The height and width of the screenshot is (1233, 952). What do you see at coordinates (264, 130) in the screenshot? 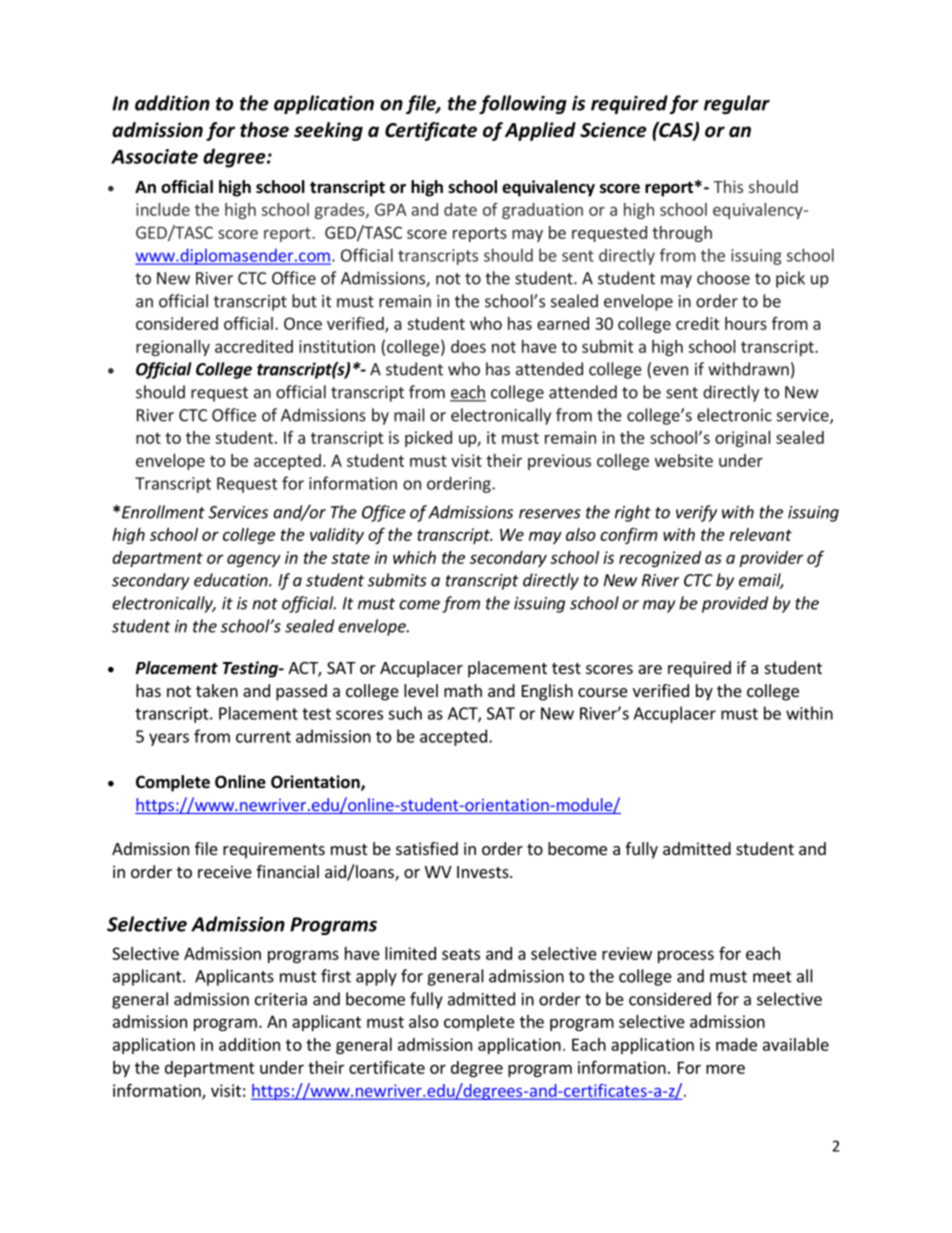
I see `those` at bounding box center [264, 130].
